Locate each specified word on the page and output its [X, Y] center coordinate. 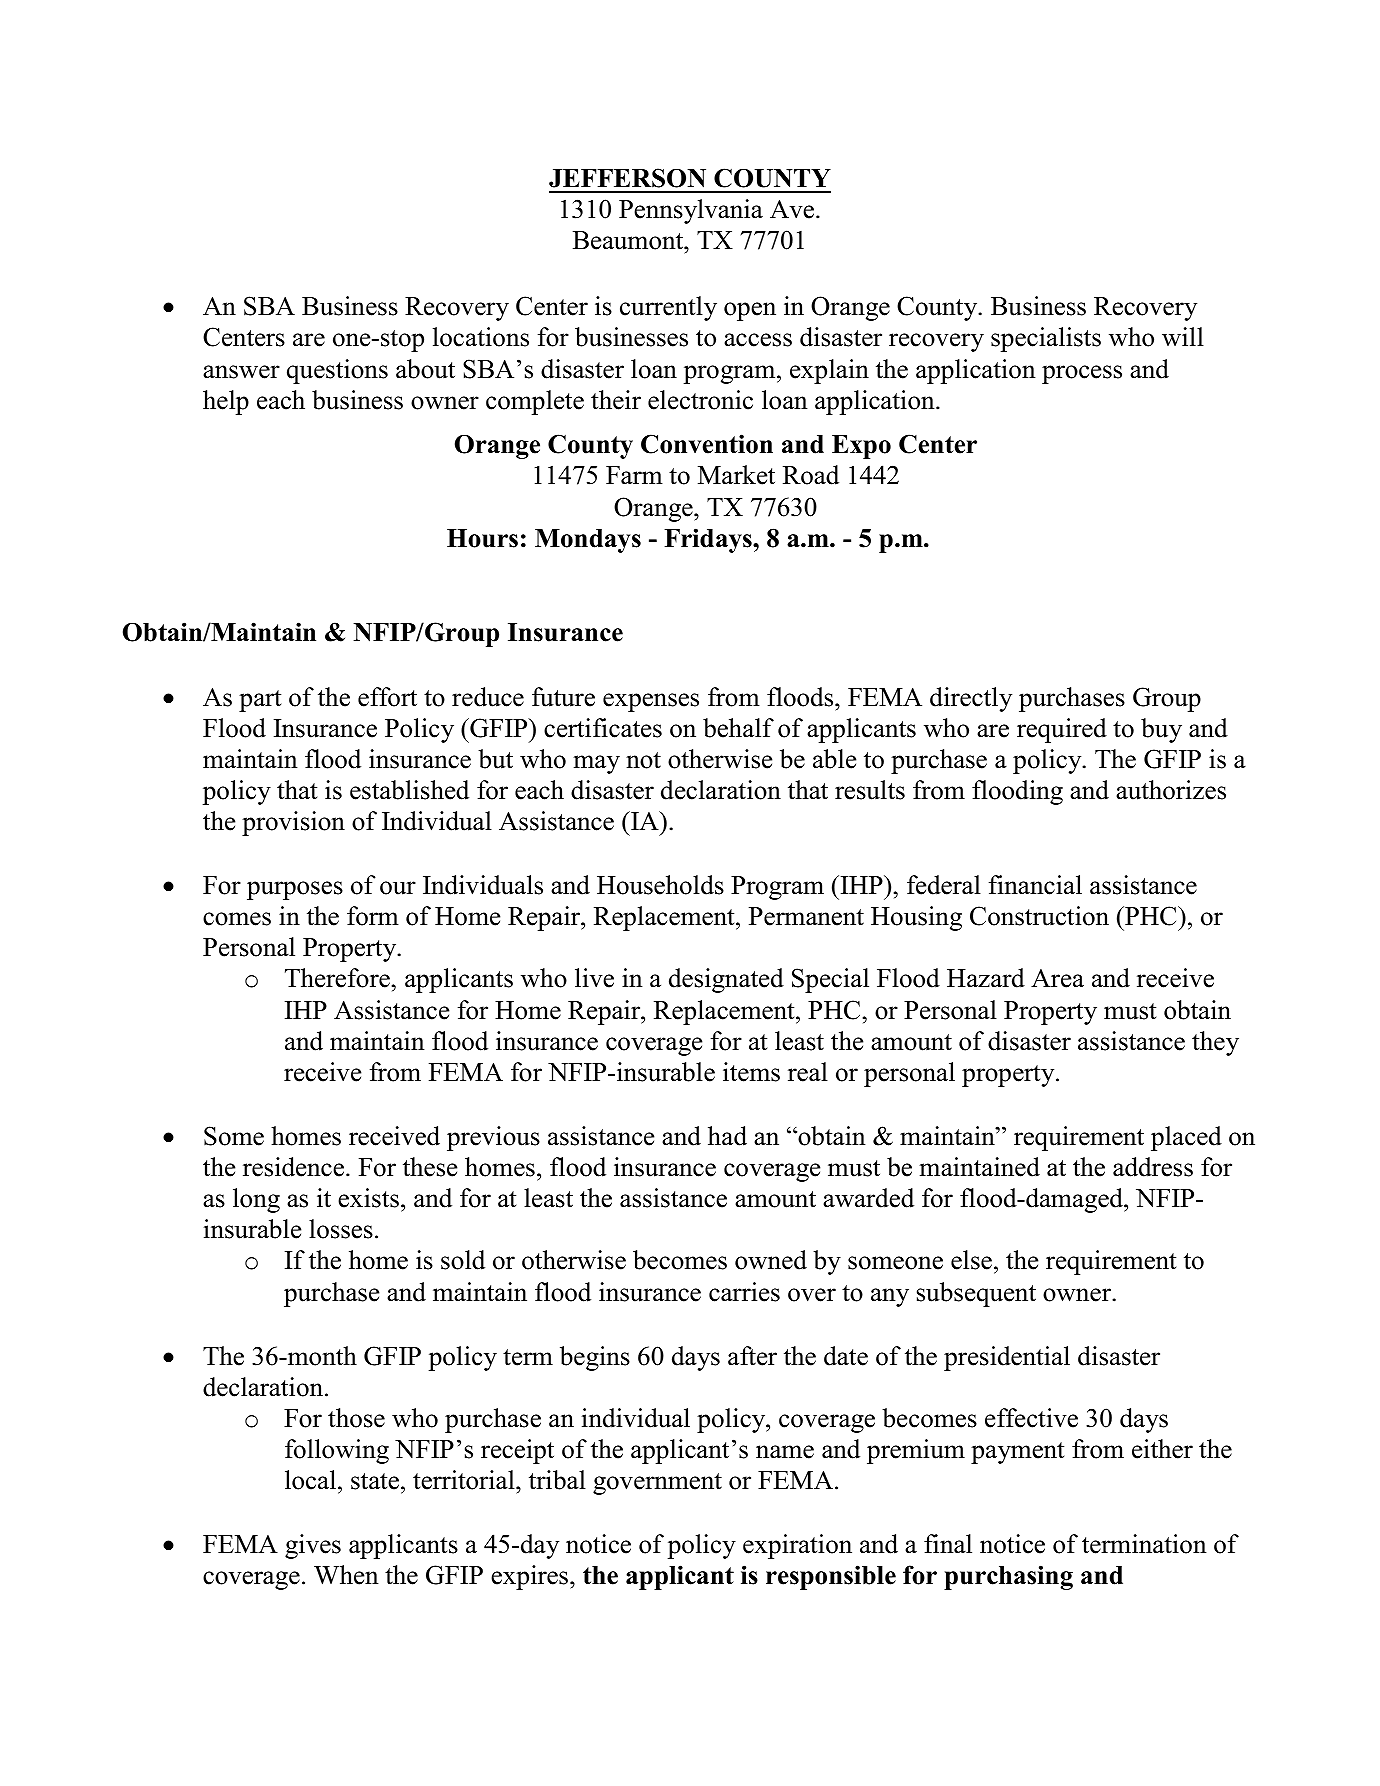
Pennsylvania [691, 211]
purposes [295, 890]
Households [660, 885]
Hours [482, 538]
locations [481, 337]
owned [771, 1260]
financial [1035, 885]
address [1153, 1167]
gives [313, 1546]
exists [368, 1198]
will [1183, 336]
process [1082, 374]
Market [736, 475]
